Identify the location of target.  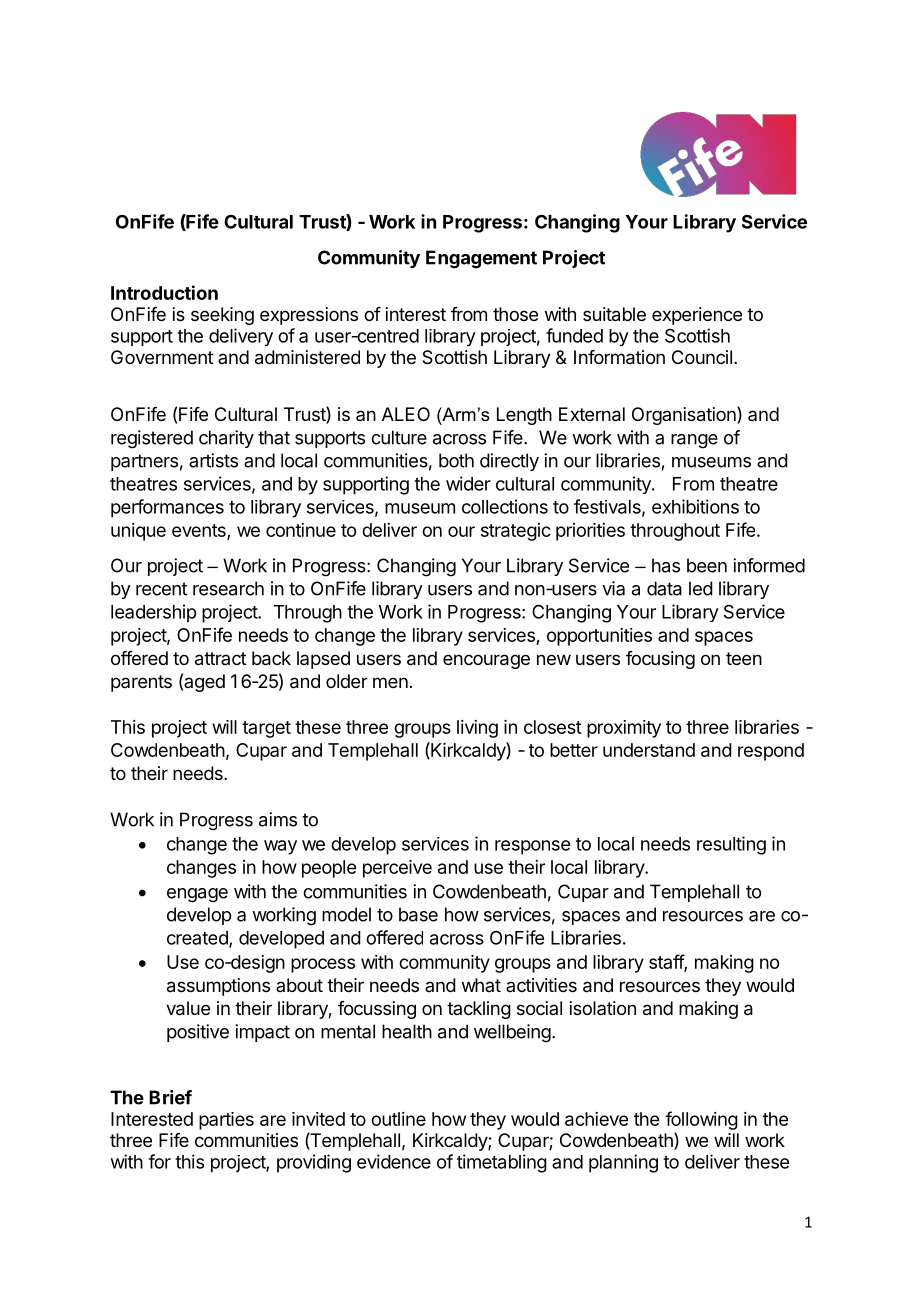
(266, 729).
